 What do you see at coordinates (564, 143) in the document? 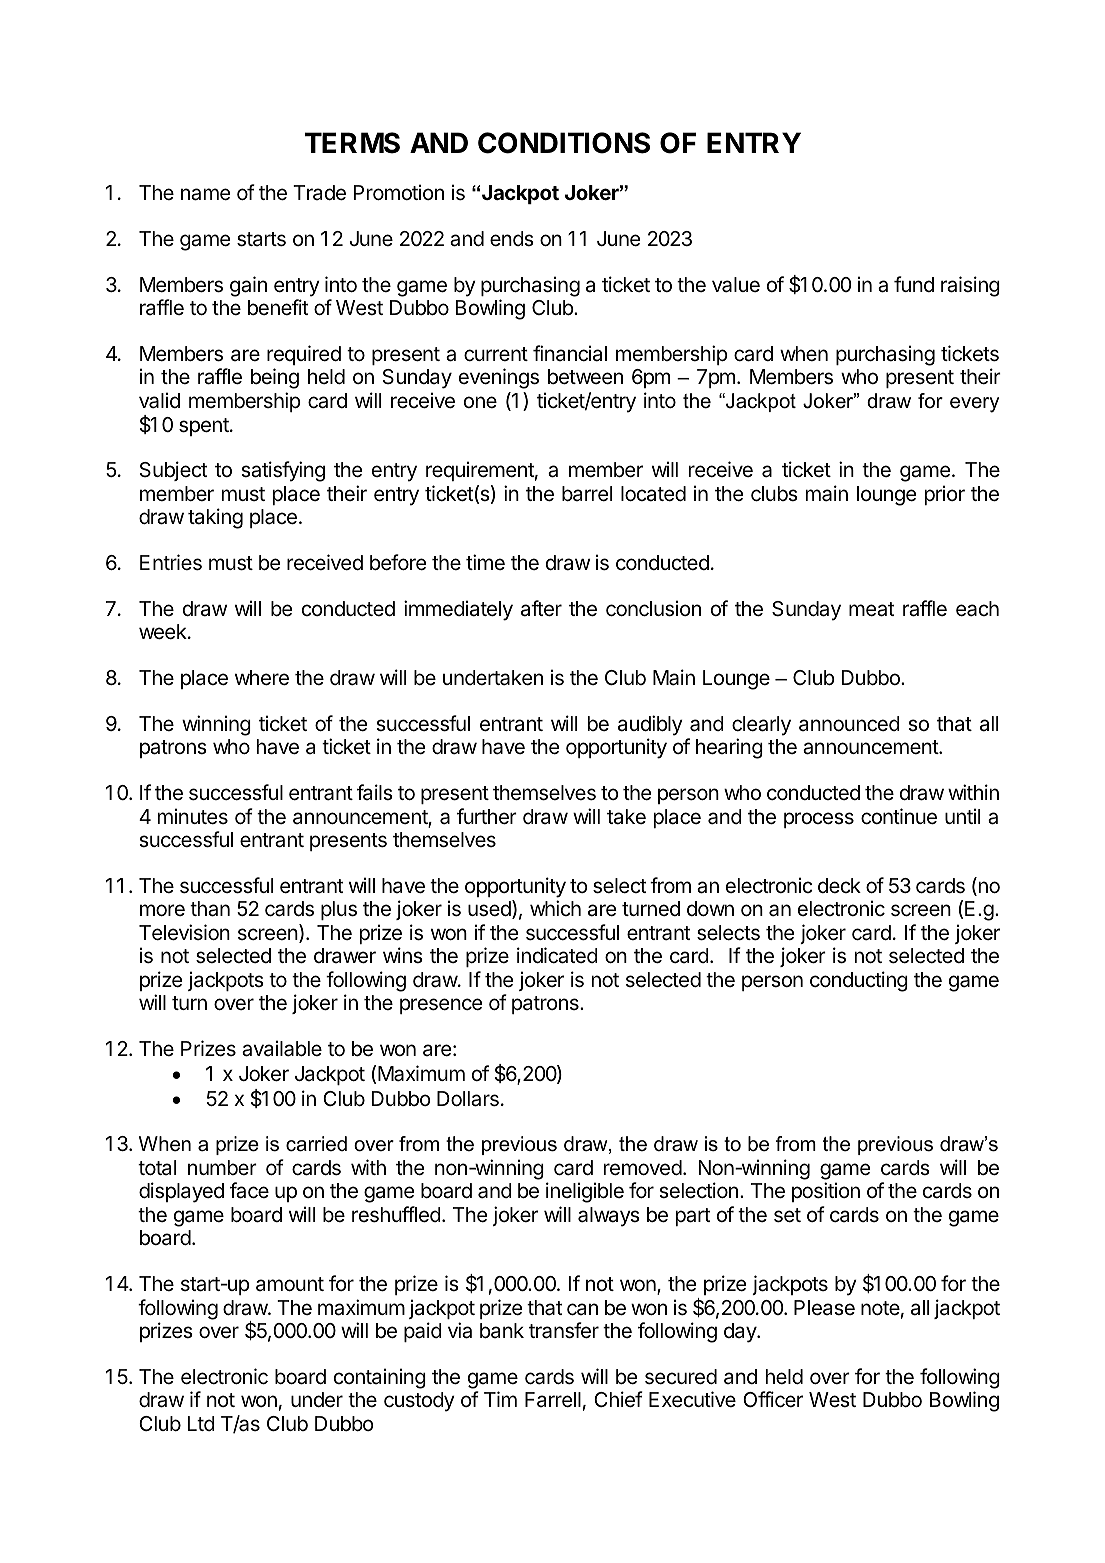
I see `CONDITIONS` at bounding box center [564, 143].
